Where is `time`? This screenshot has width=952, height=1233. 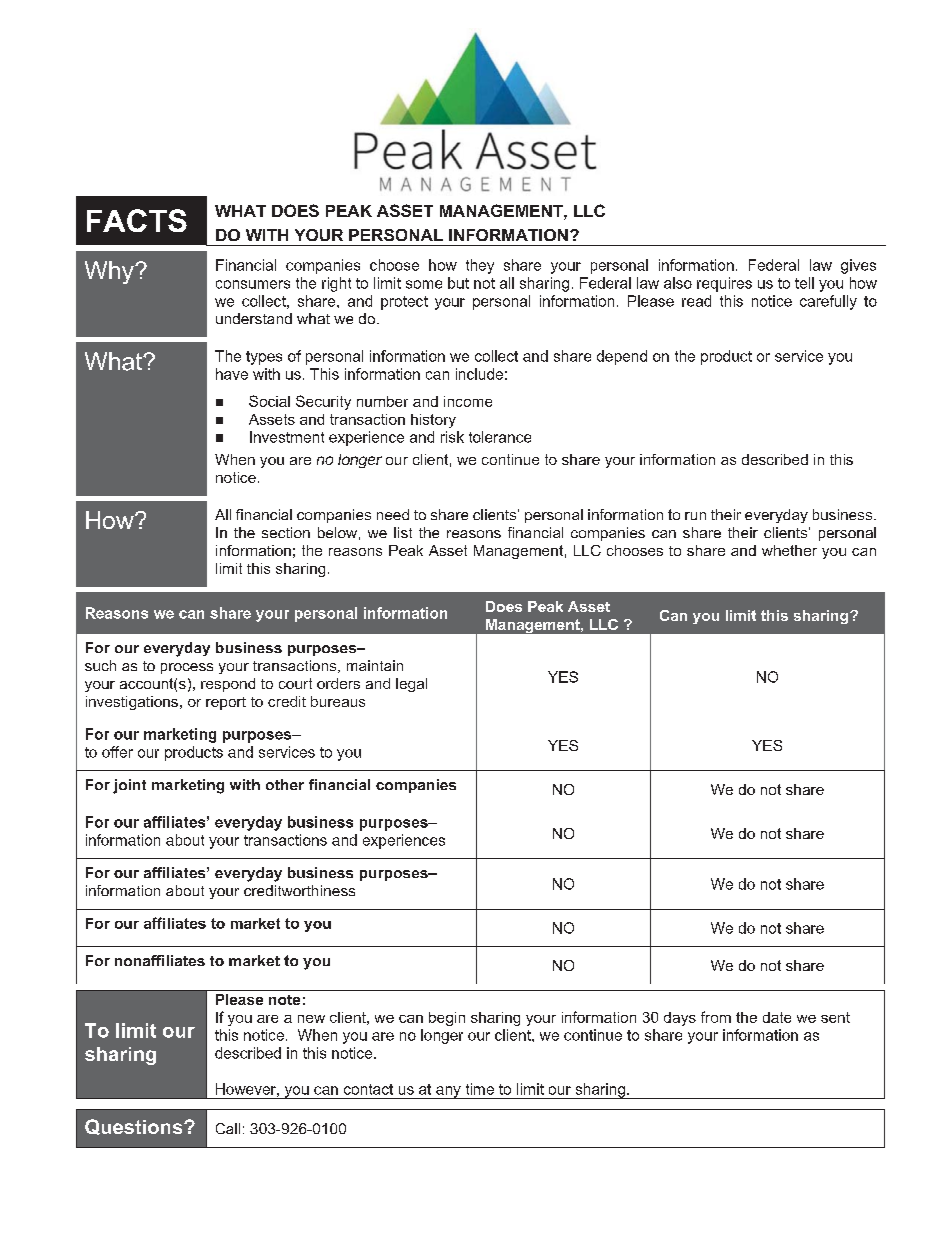 time is located at coordinates (480, 1089).
